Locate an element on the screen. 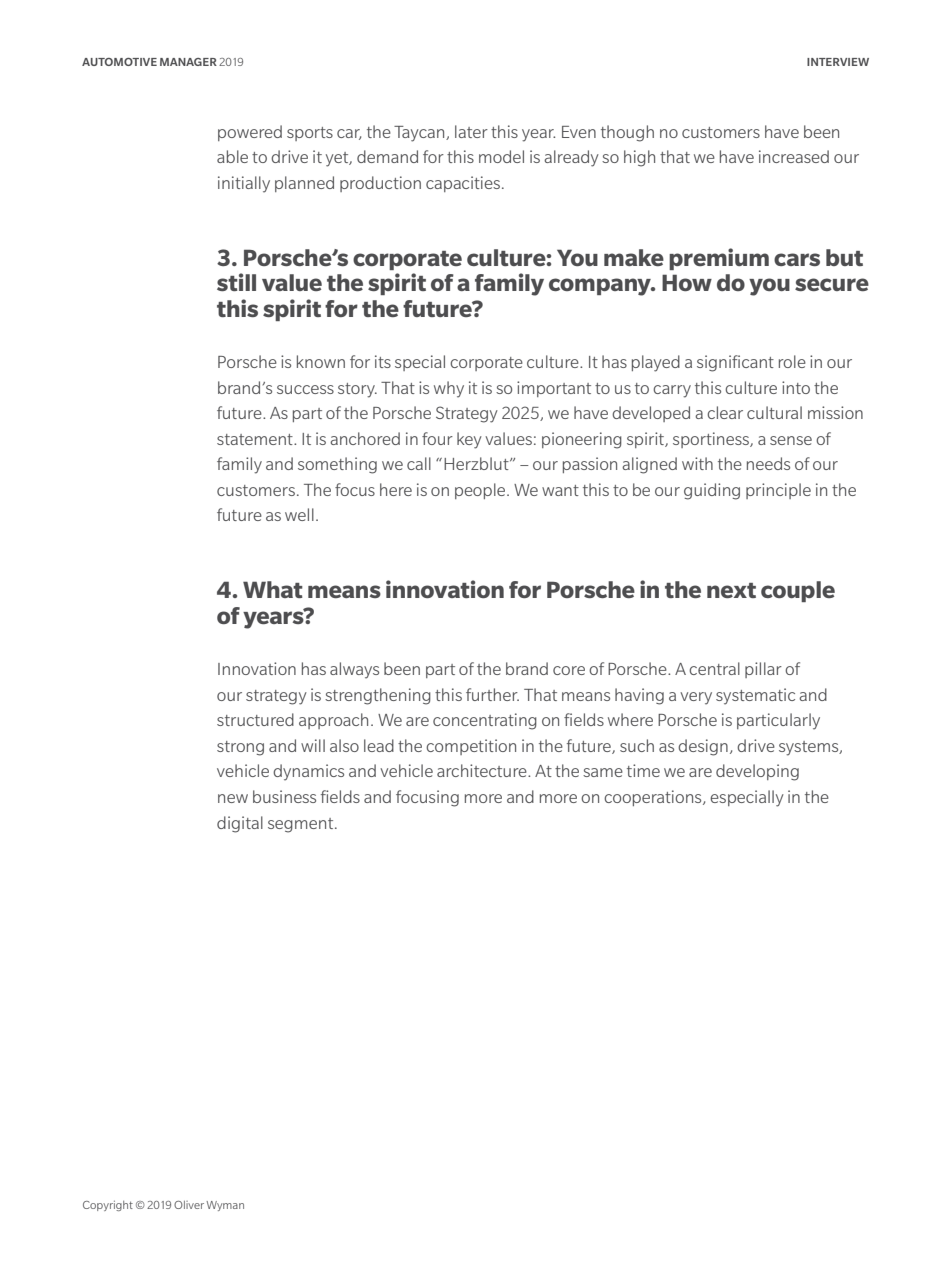 The width and height of the screenshot is (952, 1267). later is located at coordinates (471, 131).
